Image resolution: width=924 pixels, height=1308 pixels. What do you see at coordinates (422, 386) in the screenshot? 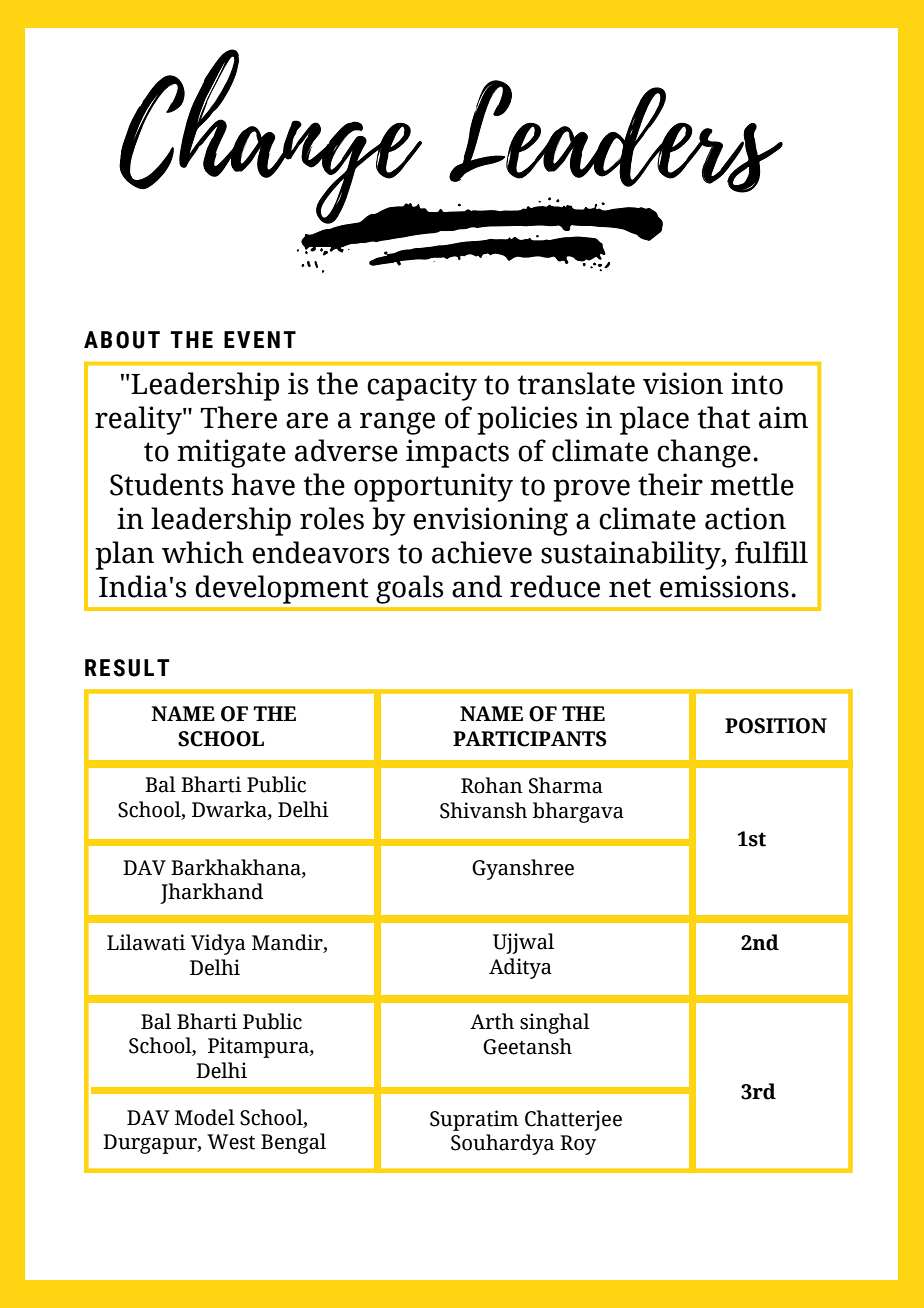
I see `capacity` at bounding box center [422, 386].
